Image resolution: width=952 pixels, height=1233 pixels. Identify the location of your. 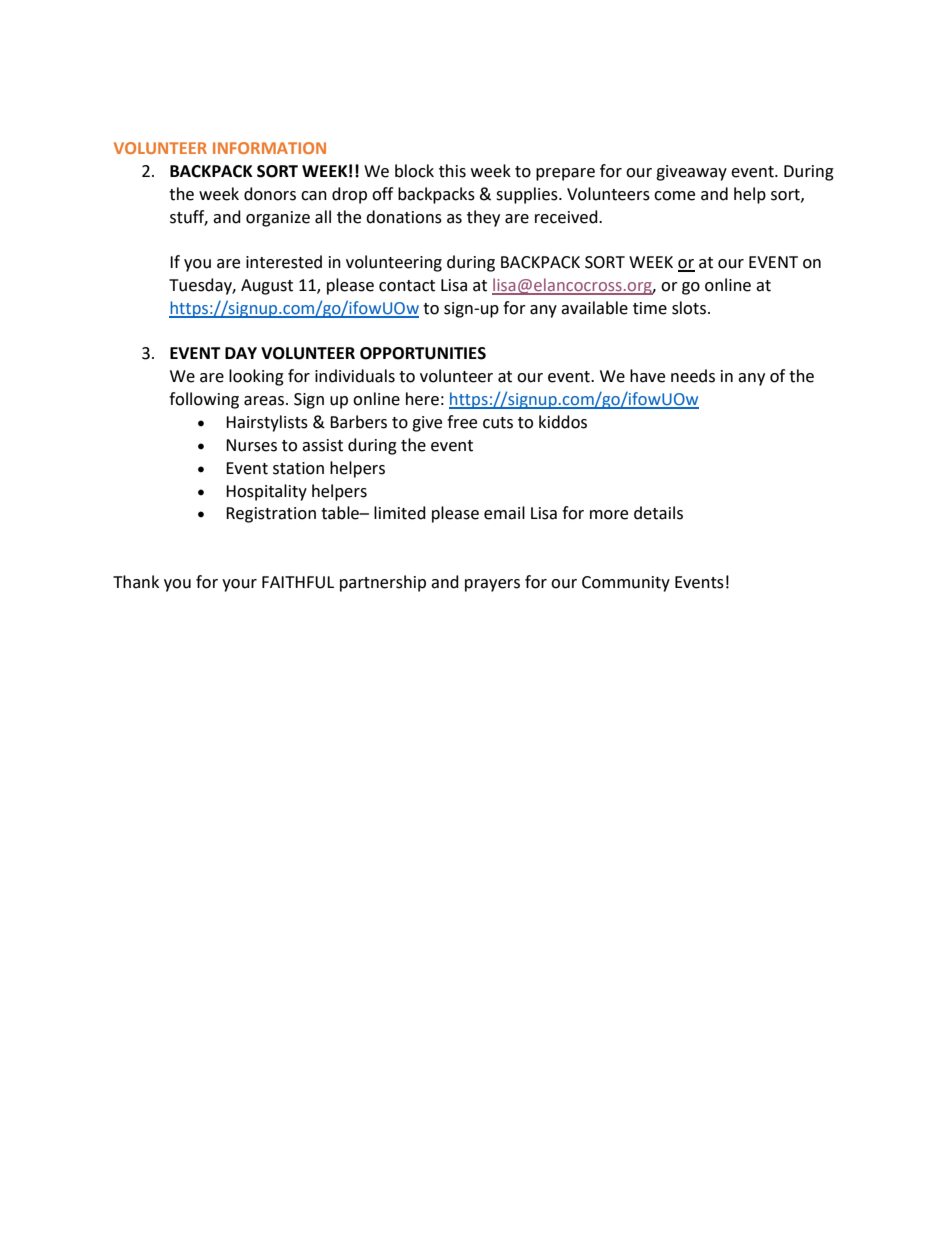
(239, 585).
